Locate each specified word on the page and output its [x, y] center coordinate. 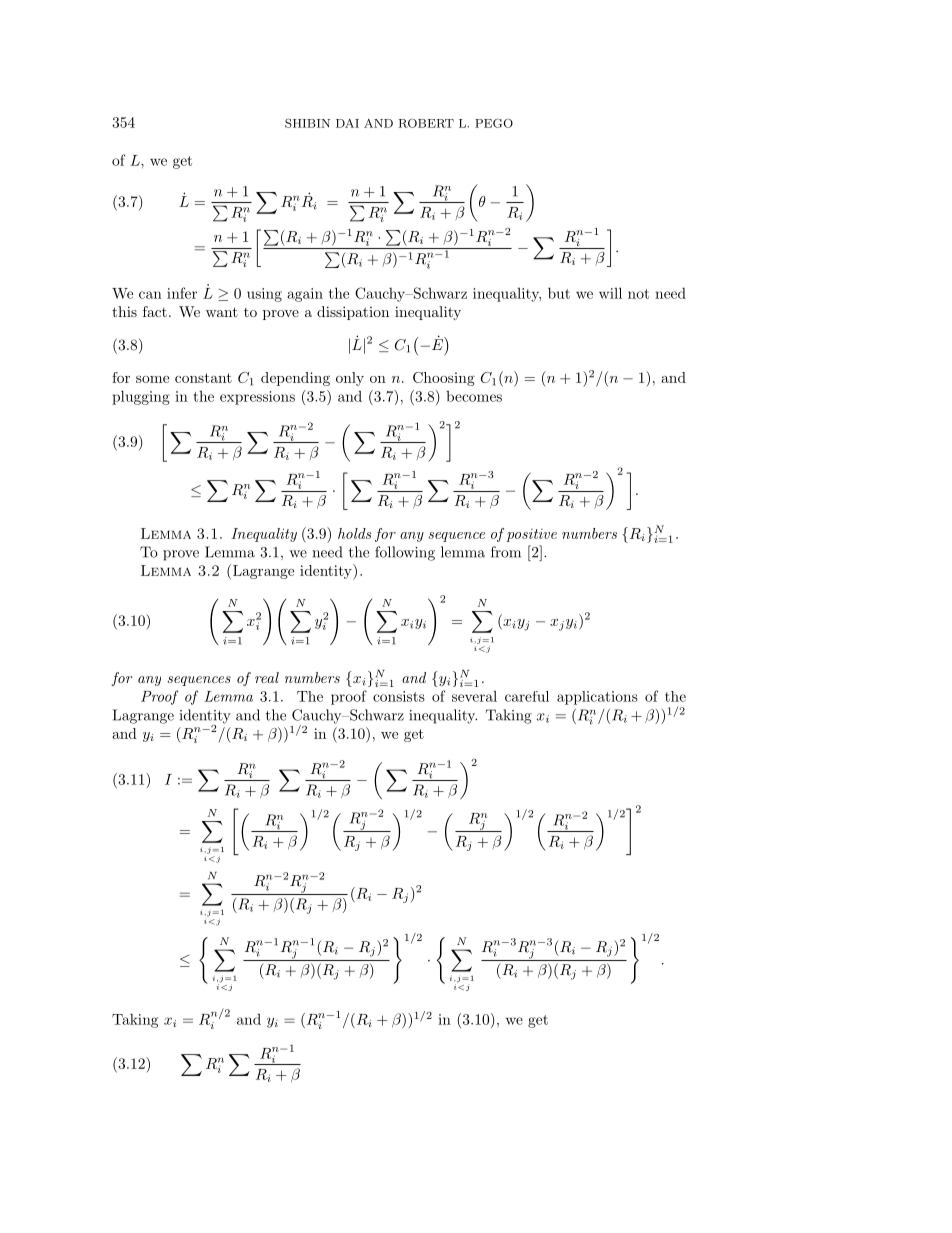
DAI [347, 123]
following [405, 553]
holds [354, 533]
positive [531, 535]
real [267, 677]
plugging [141, 397]
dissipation [353, 313]
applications [597, 698]
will [610, 293]
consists [399, 696]
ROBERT [426, 123]
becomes [474, 396]
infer [182, 293]
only [350, 379]
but [559, 293]
